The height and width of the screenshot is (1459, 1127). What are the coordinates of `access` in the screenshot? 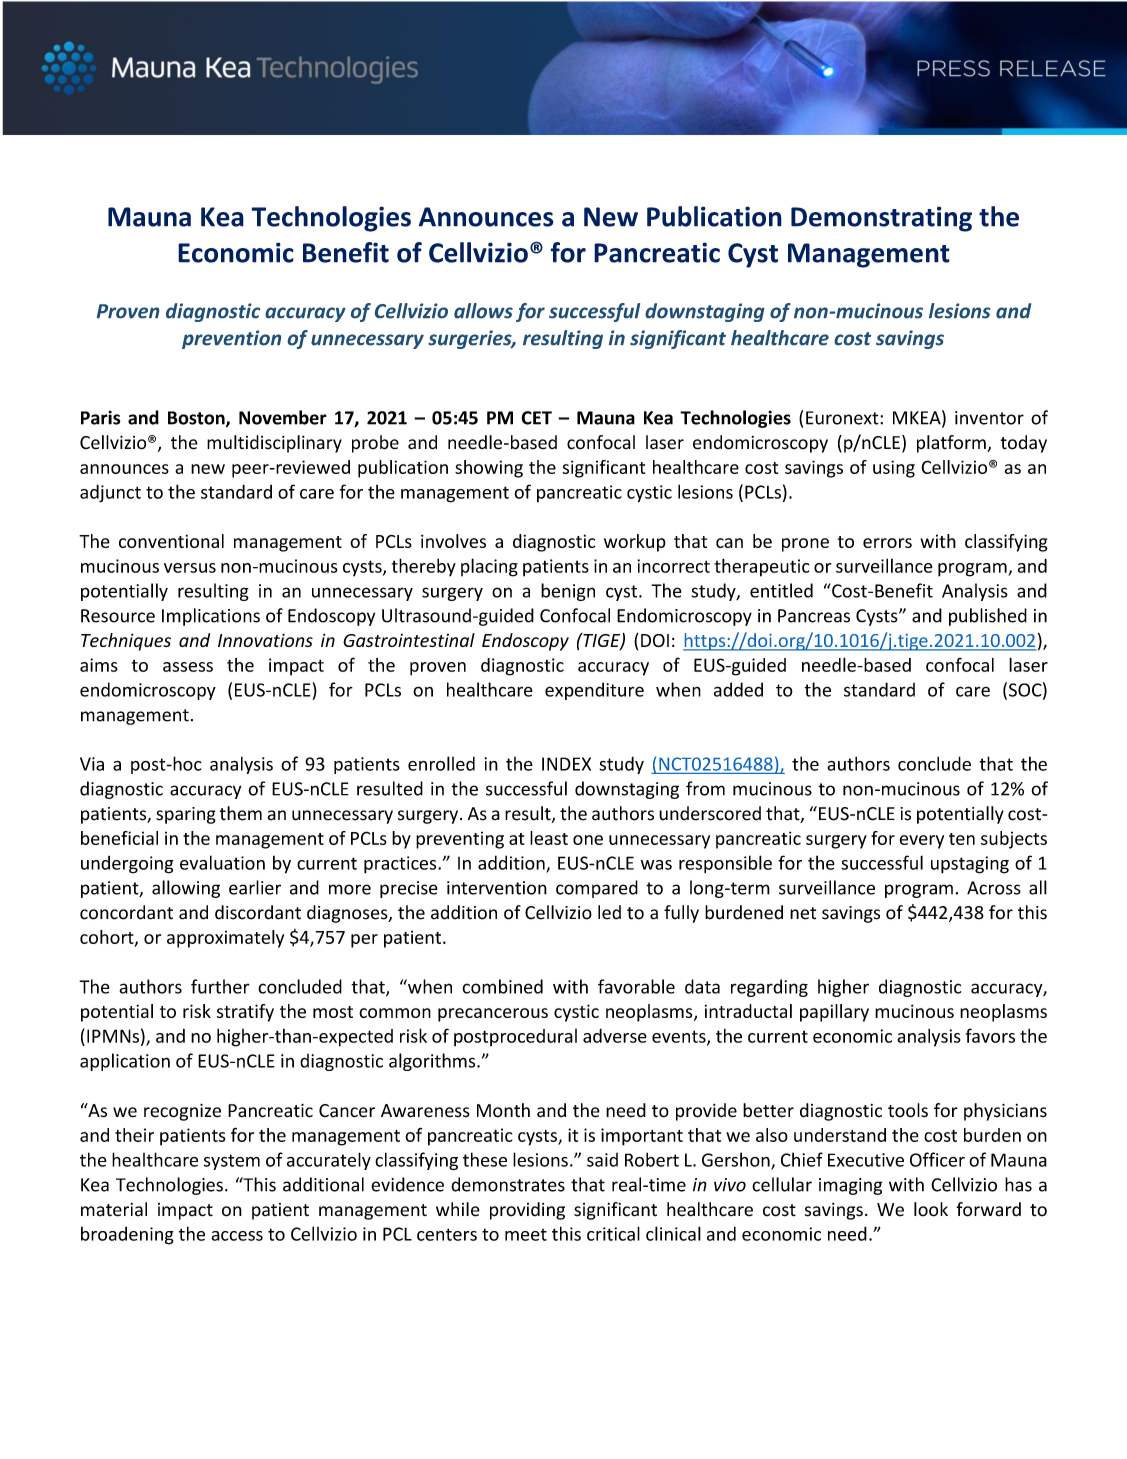 It's located at (237, 1236).
